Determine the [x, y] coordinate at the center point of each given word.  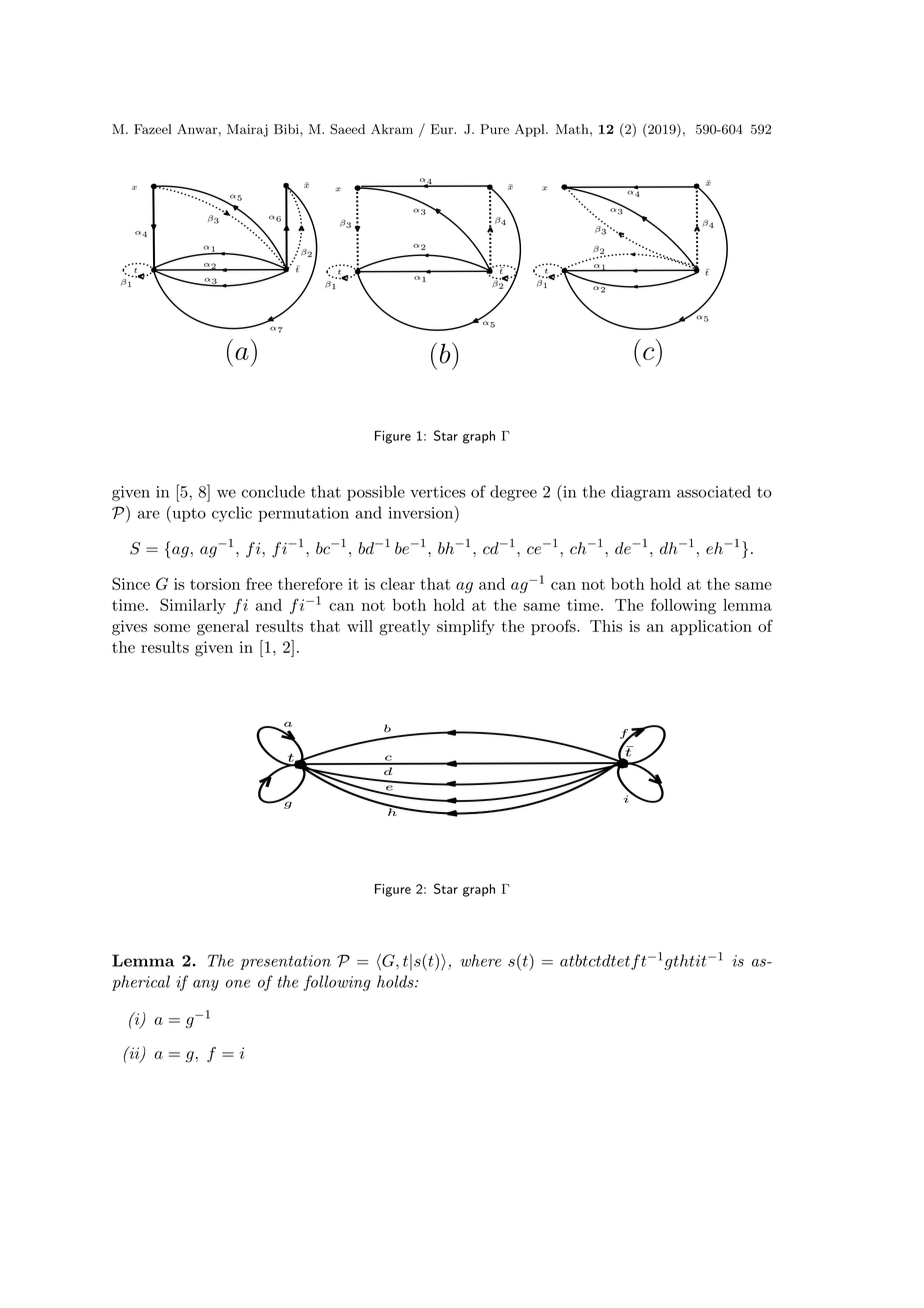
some [172, 628]
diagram [641, 493]
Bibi [287, 129]
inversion [421, 513]
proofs [553, 627]
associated [714, 491]
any [206, 985]
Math [573, 129]
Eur [443, 129]
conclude [273, 491]
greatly [404, 628]
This [606, 626]
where [480, 960]
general [223, 628]
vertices [438, 492]
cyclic [232, 514]
